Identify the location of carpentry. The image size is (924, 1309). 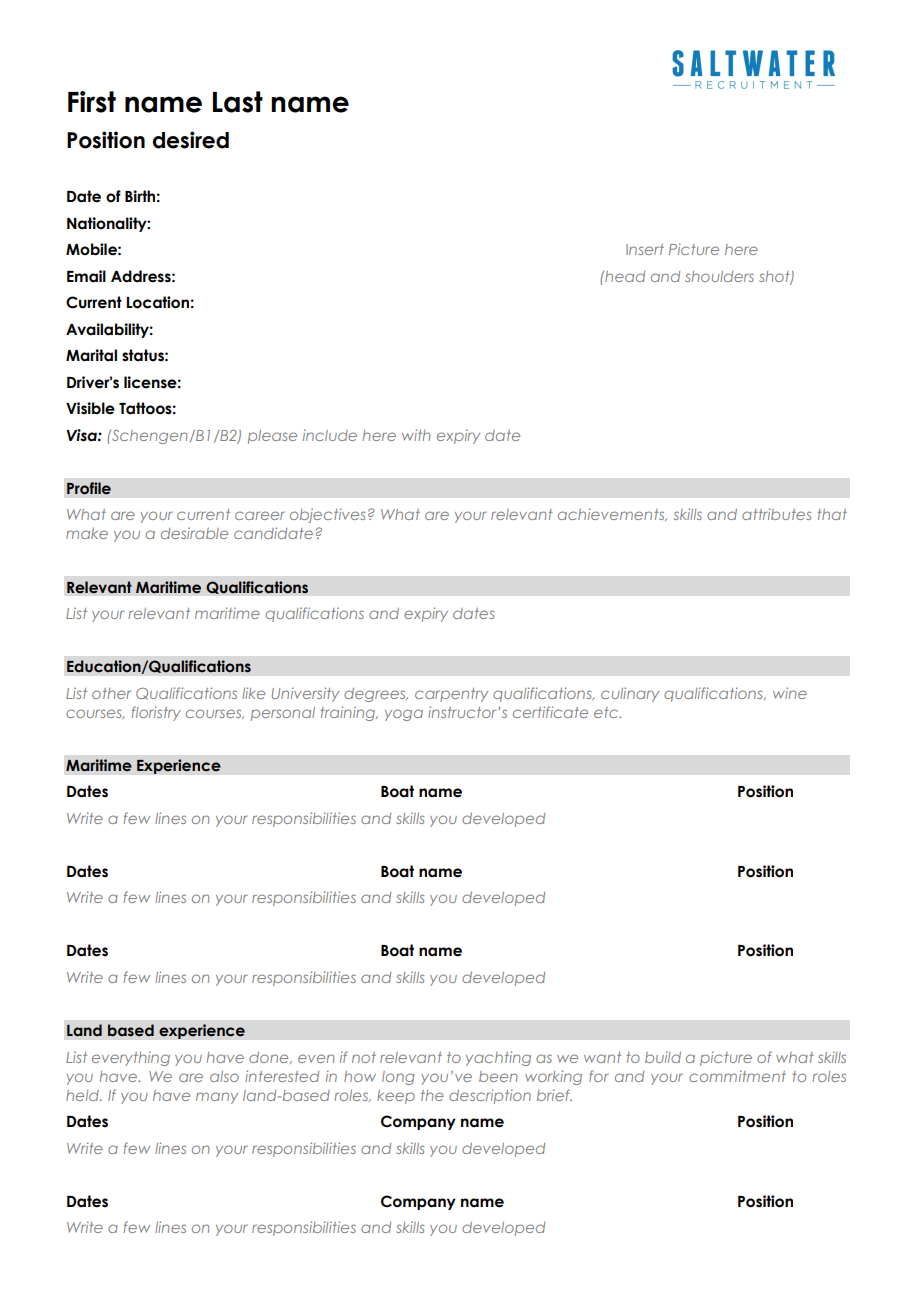
(451, 695).
